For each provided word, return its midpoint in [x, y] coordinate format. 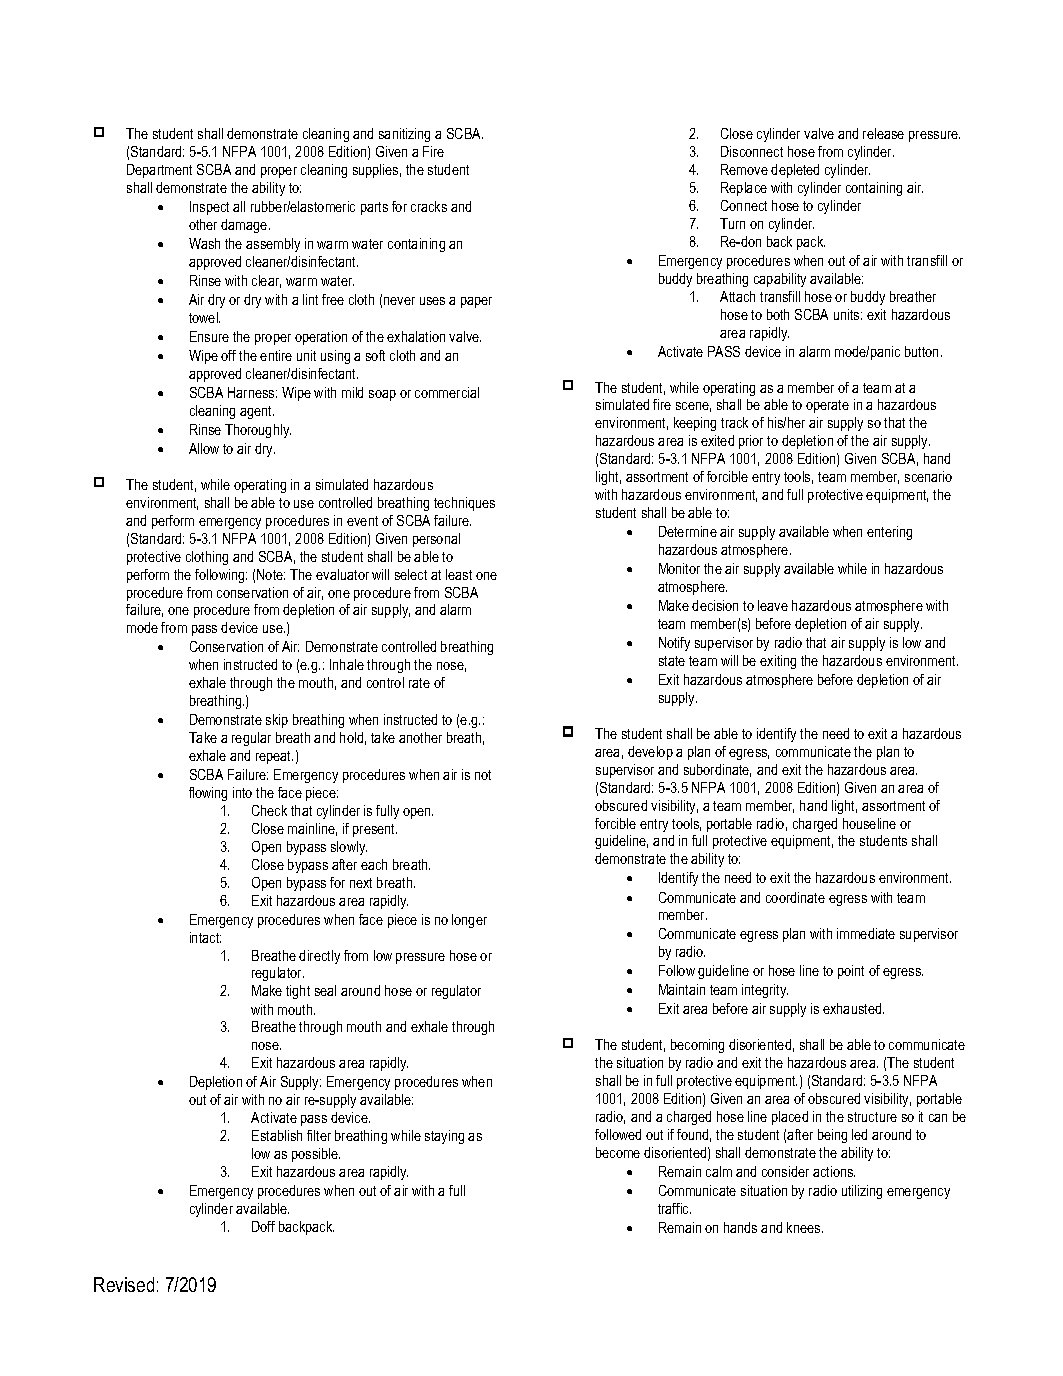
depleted [795, 171]
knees [805, 1227]
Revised [124, 1284]
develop [650, 753]
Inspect [209, 208]
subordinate [717, 770]
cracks [429, 206]
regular [251, 739]
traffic [674, 1208]
